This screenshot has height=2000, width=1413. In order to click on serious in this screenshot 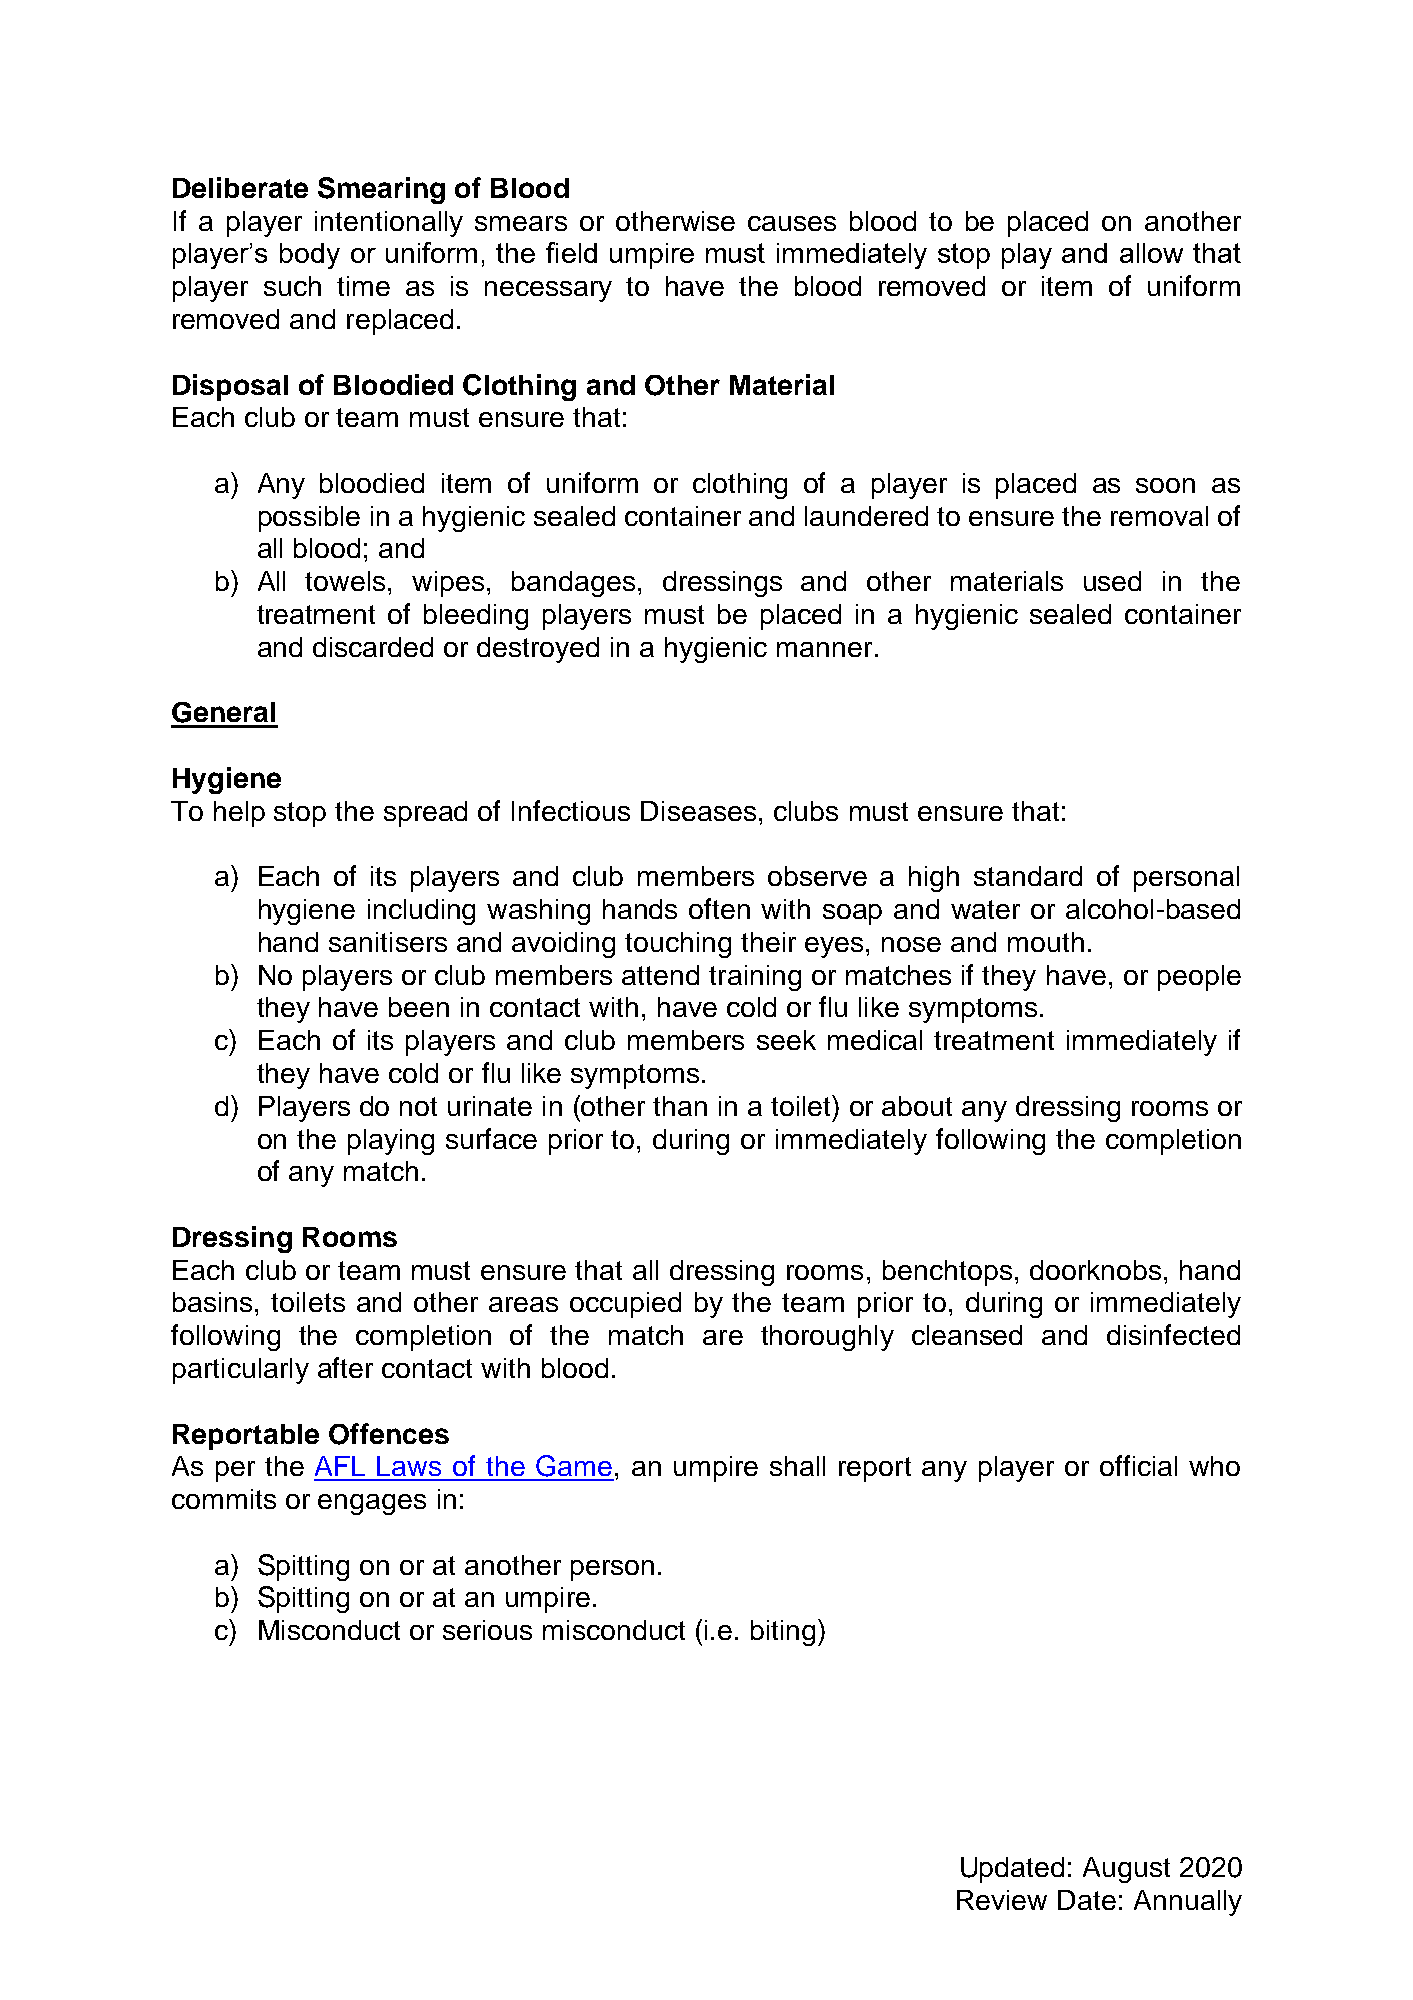, I will do `click(487, 1630)`.
